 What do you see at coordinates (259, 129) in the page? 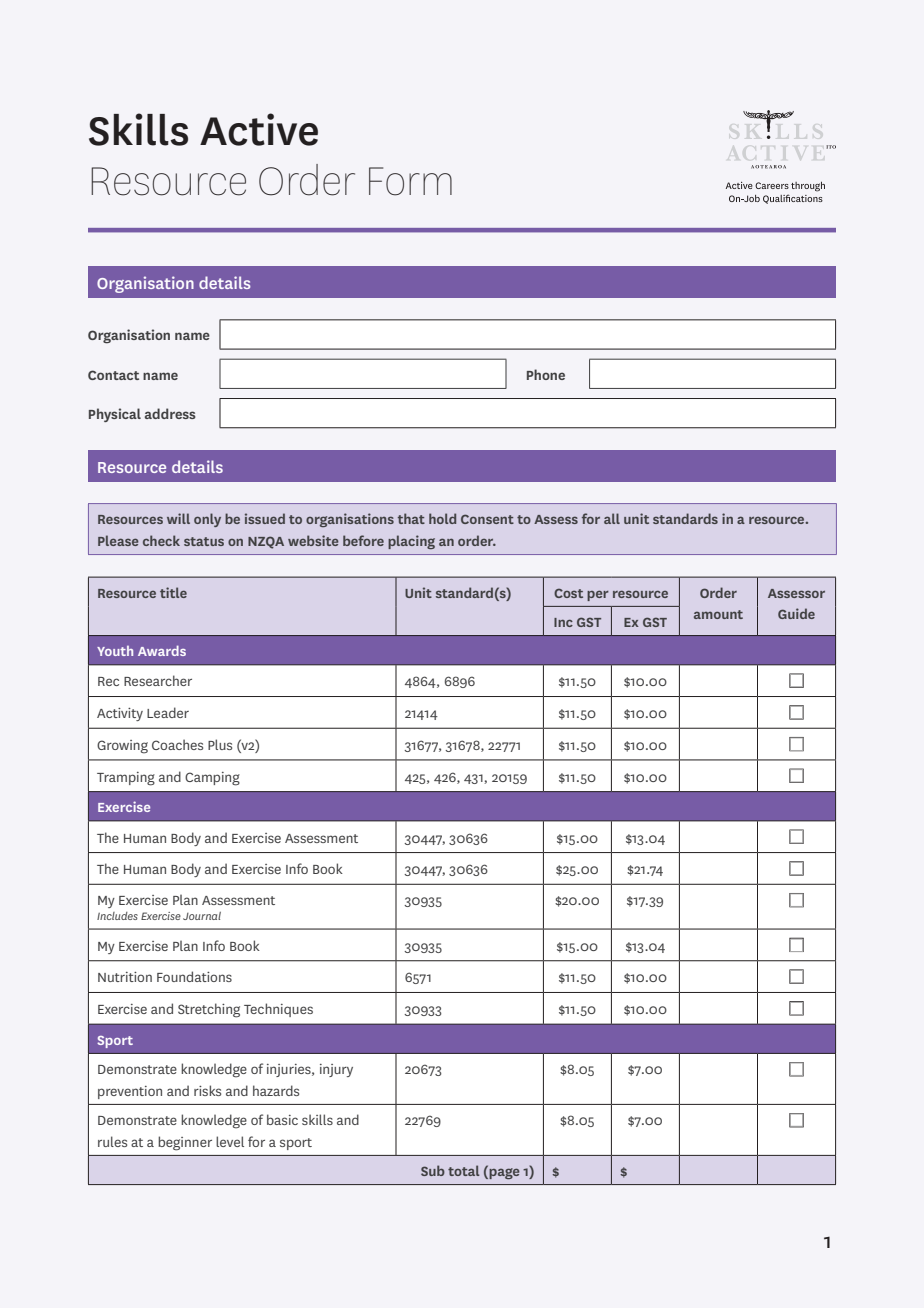
I see `Active` at bounding box center [259, 129].
